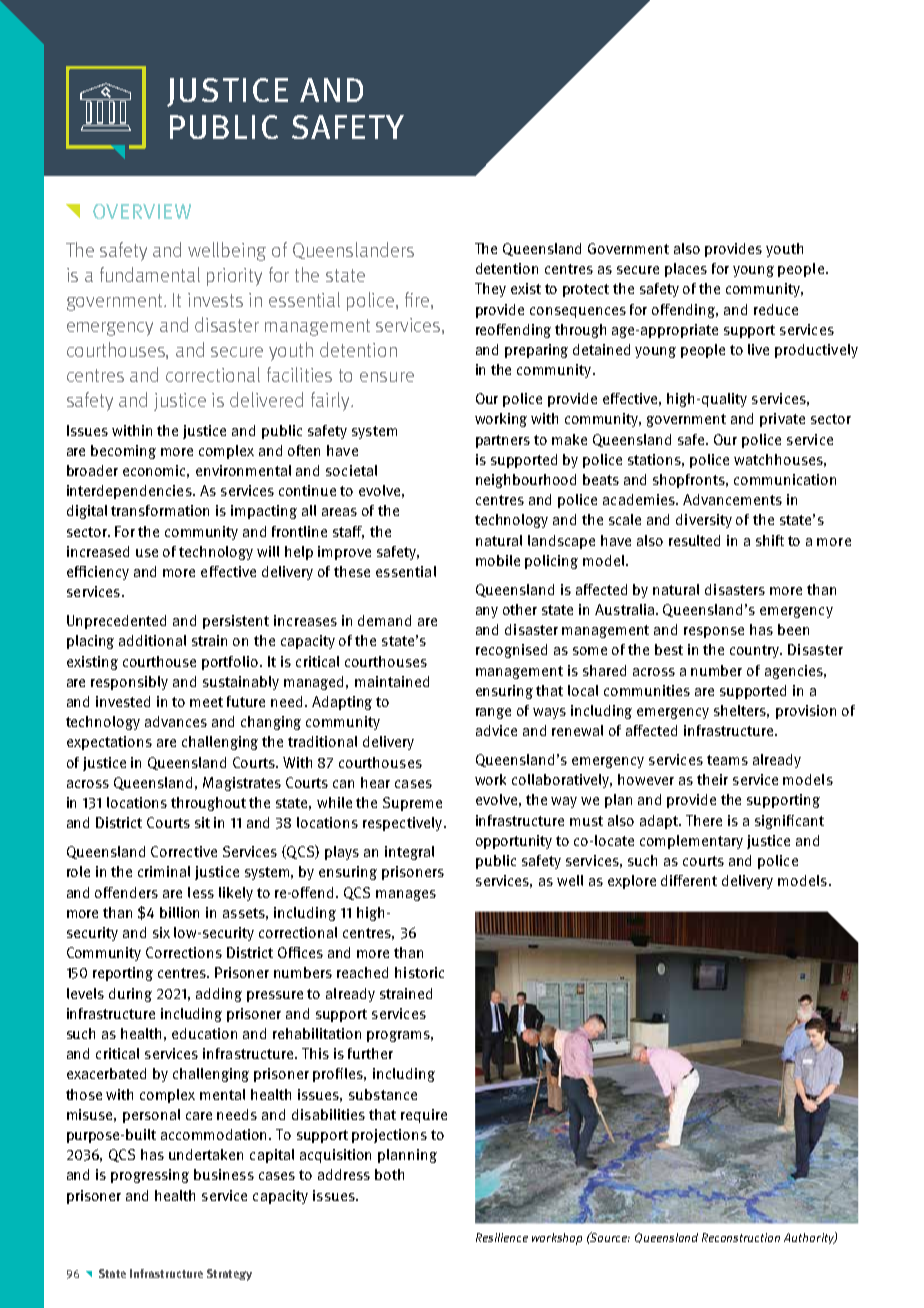 Image resolution: width=924 pixels, height=1308 pixels. I want to click on places, so click(686, 270).
